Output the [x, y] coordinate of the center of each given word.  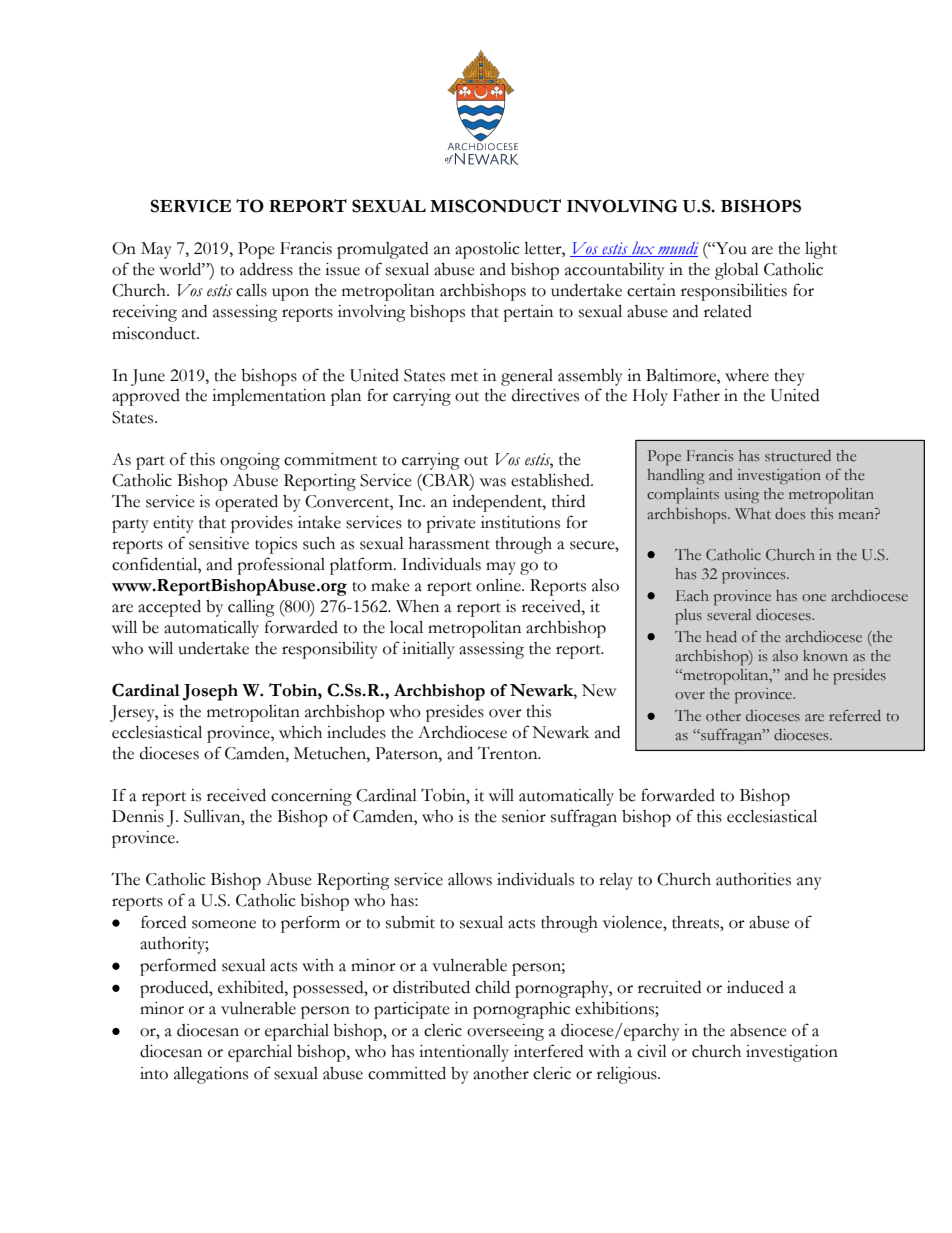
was [493, 482]
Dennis [138, 816]
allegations [211, 1075]
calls [251, 290]
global [737, 271]
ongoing [250, 461]
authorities [753, 879]
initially [428, 650]
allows [470, 879]
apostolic [487, 250]
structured [798, 455]
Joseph [210, 692]
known [825, 655]
